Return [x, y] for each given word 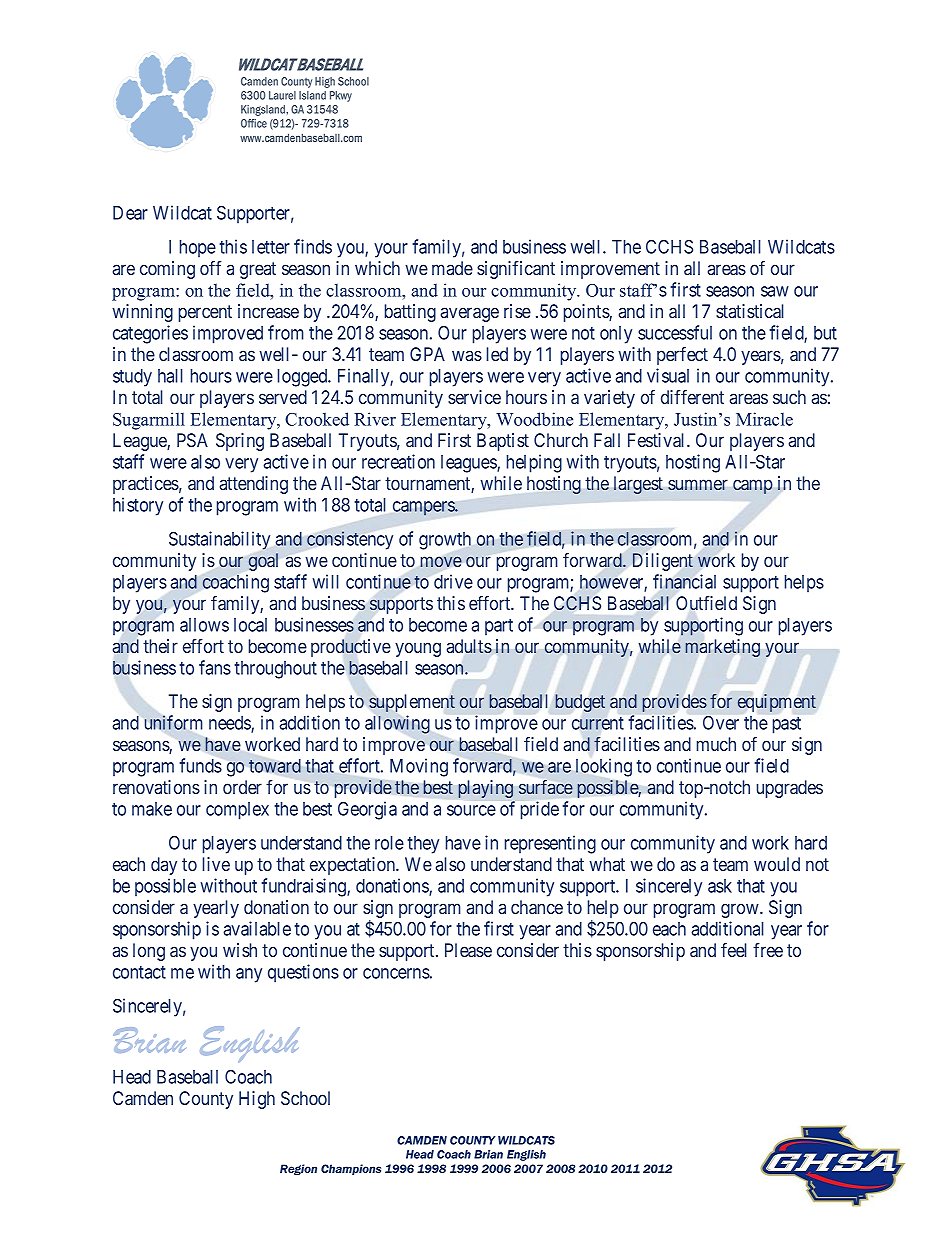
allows [204, 625]
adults [469, 646]
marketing [723, 648]
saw [775, 291]
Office [254, 123]
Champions [351, 1169]
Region [298, 1169]
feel [734, 950]
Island [312, 95]
